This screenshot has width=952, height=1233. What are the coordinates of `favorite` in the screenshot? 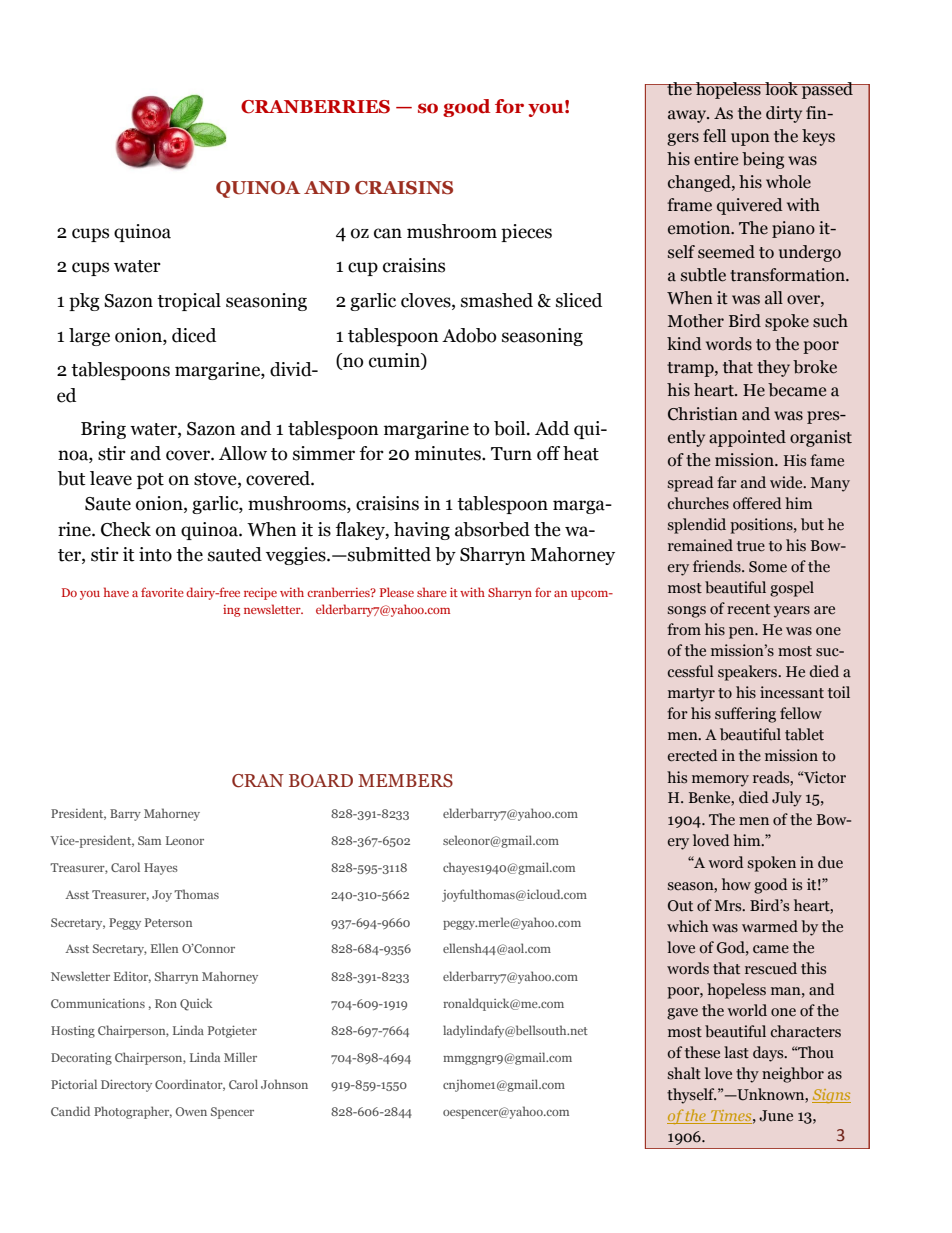 It's located at (162, 592).
